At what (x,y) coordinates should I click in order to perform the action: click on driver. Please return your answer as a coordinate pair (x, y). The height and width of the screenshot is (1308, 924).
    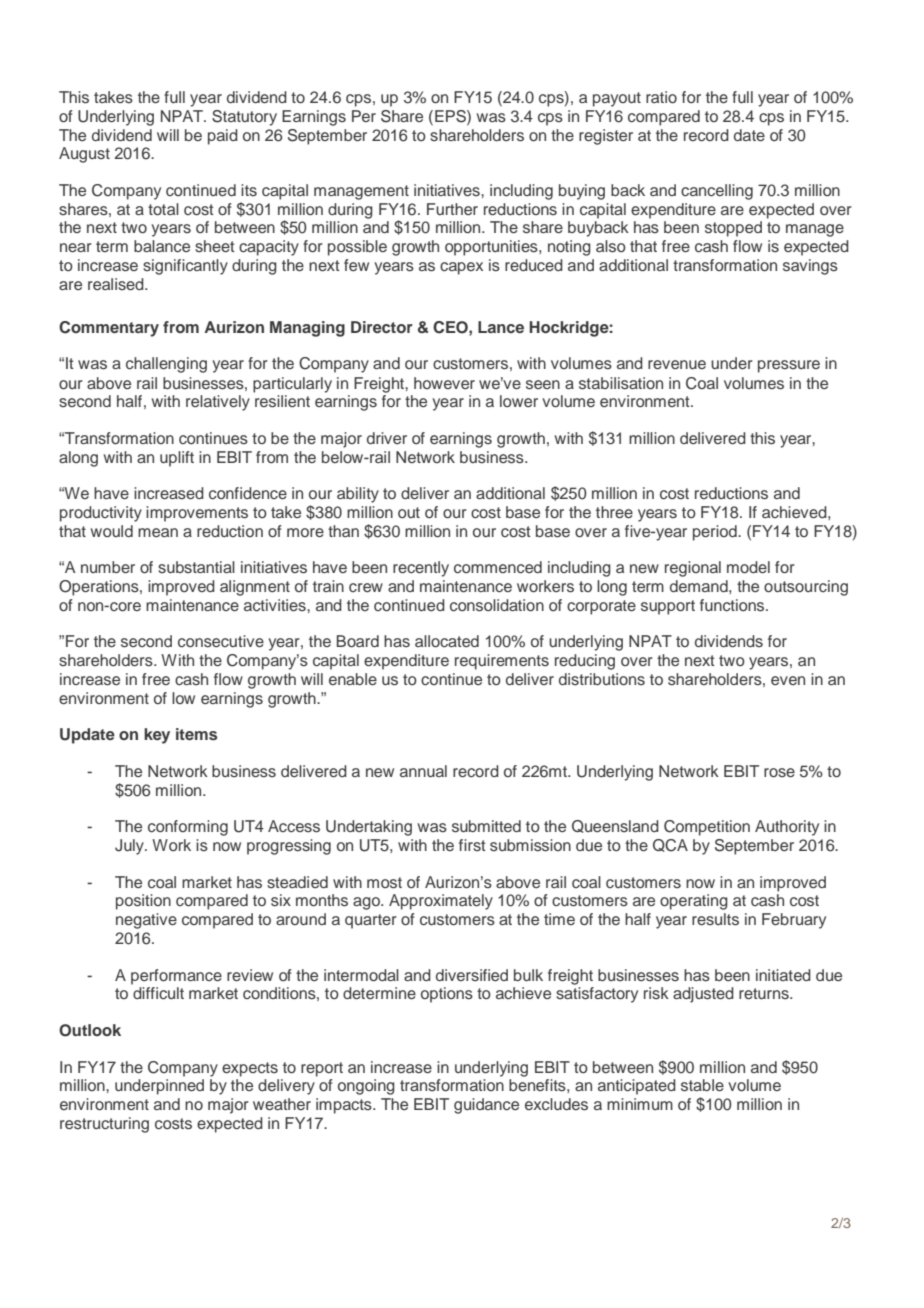
    Looking at the image, I should click on (387, 438).
